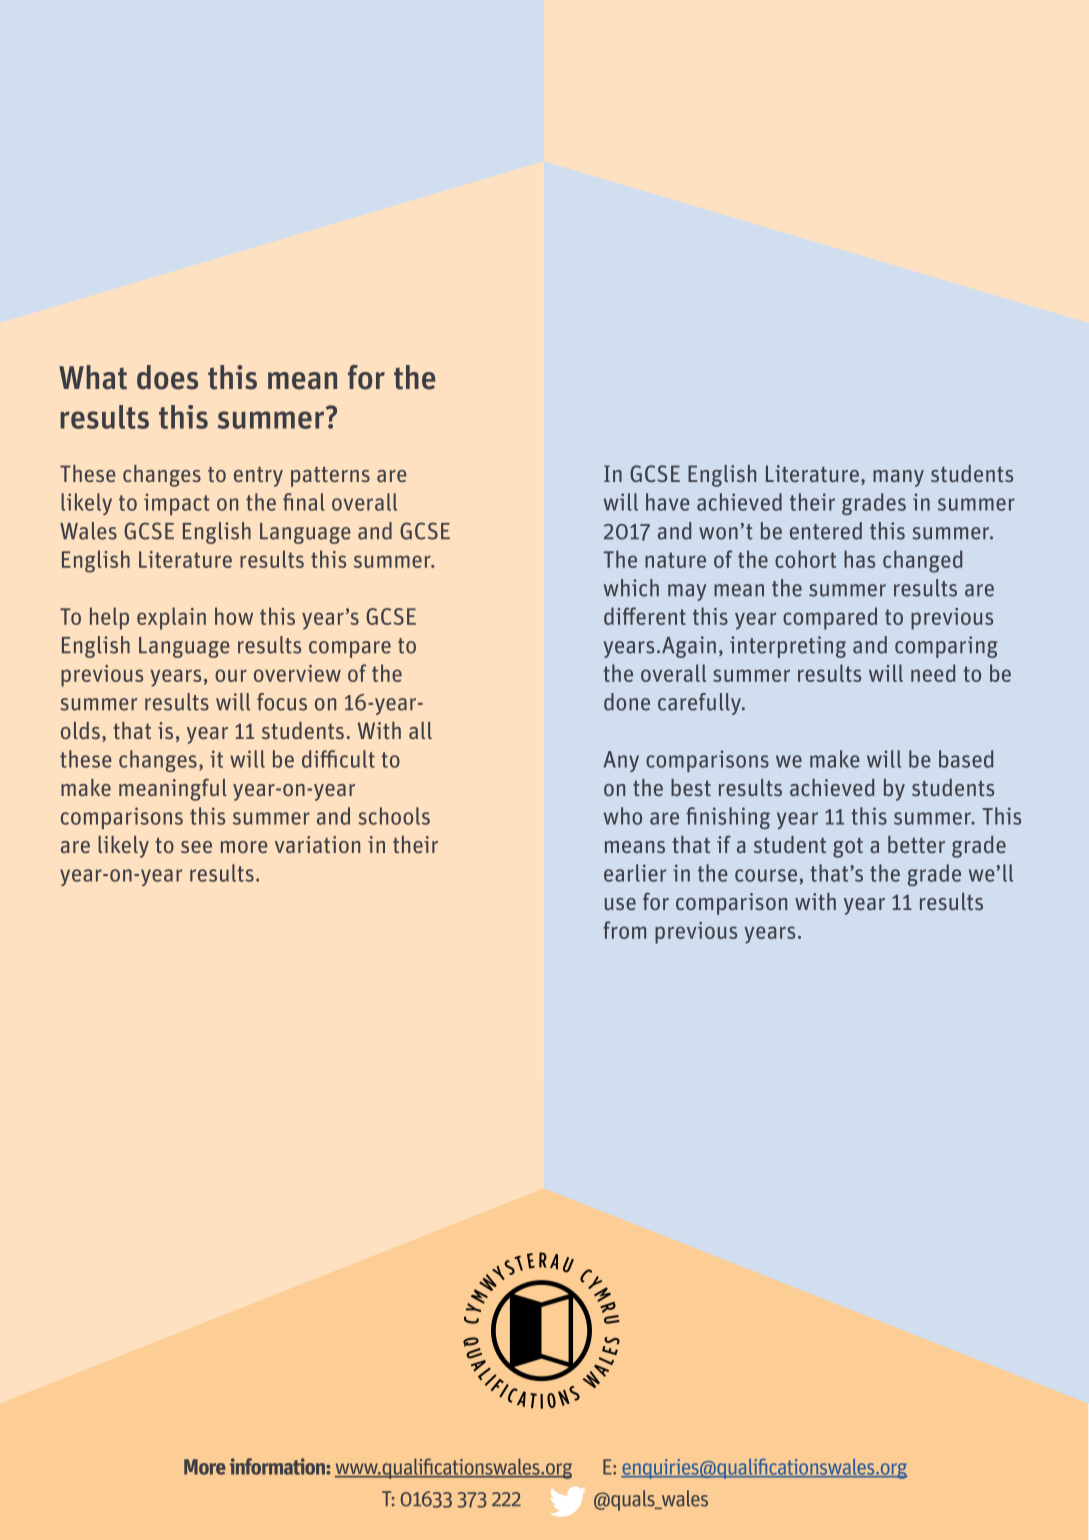  Describe the element at coordinates (898, 478) in the document. I see `many` at that location.
